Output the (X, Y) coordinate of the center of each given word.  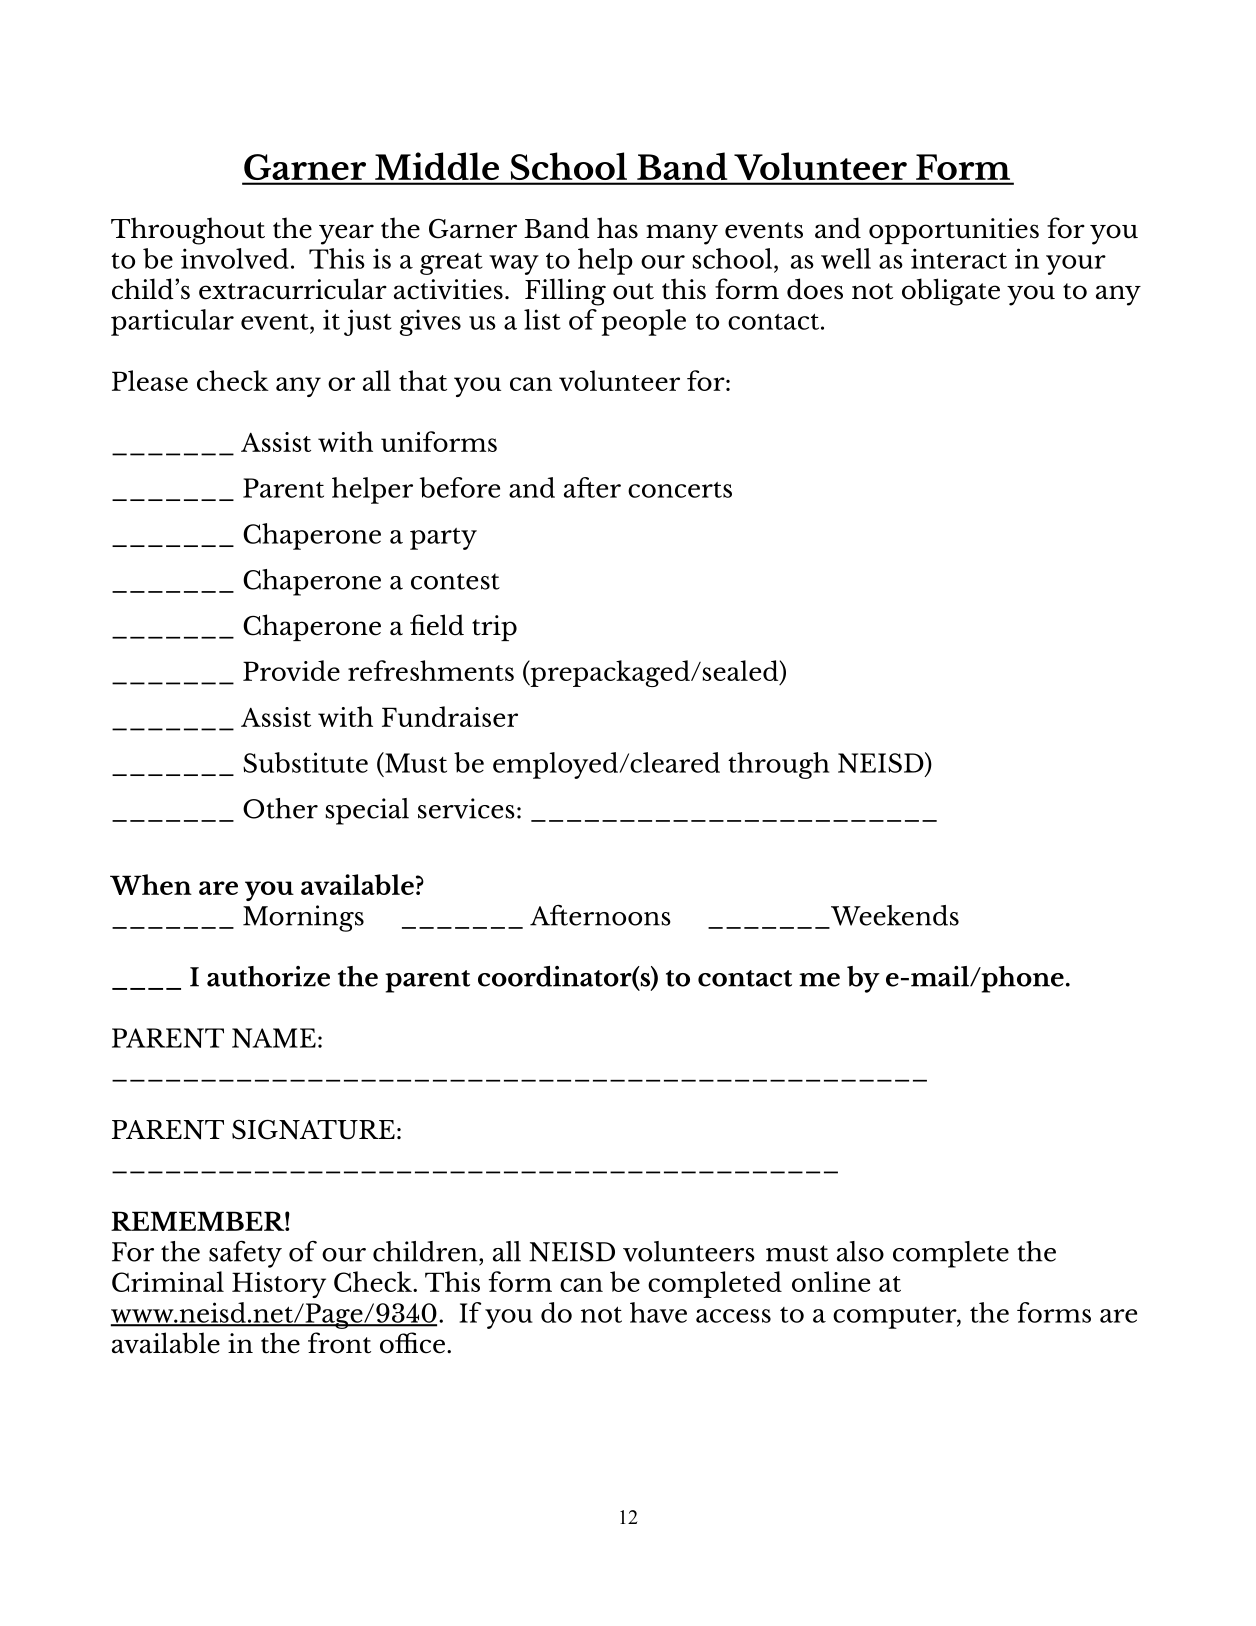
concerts (680, 490)
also (860, 1251)
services (466, 808)
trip (494, 628)
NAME (274, 1038)
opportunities (954, 231)
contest (455, 581)
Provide (291, 670)
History (279, 1285)
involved (235, 258)
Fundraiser (450, 716)
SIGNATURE (313, 1129)
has (617, 228)
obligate (951, 292)
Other (280, 808)
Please (150, 380)
